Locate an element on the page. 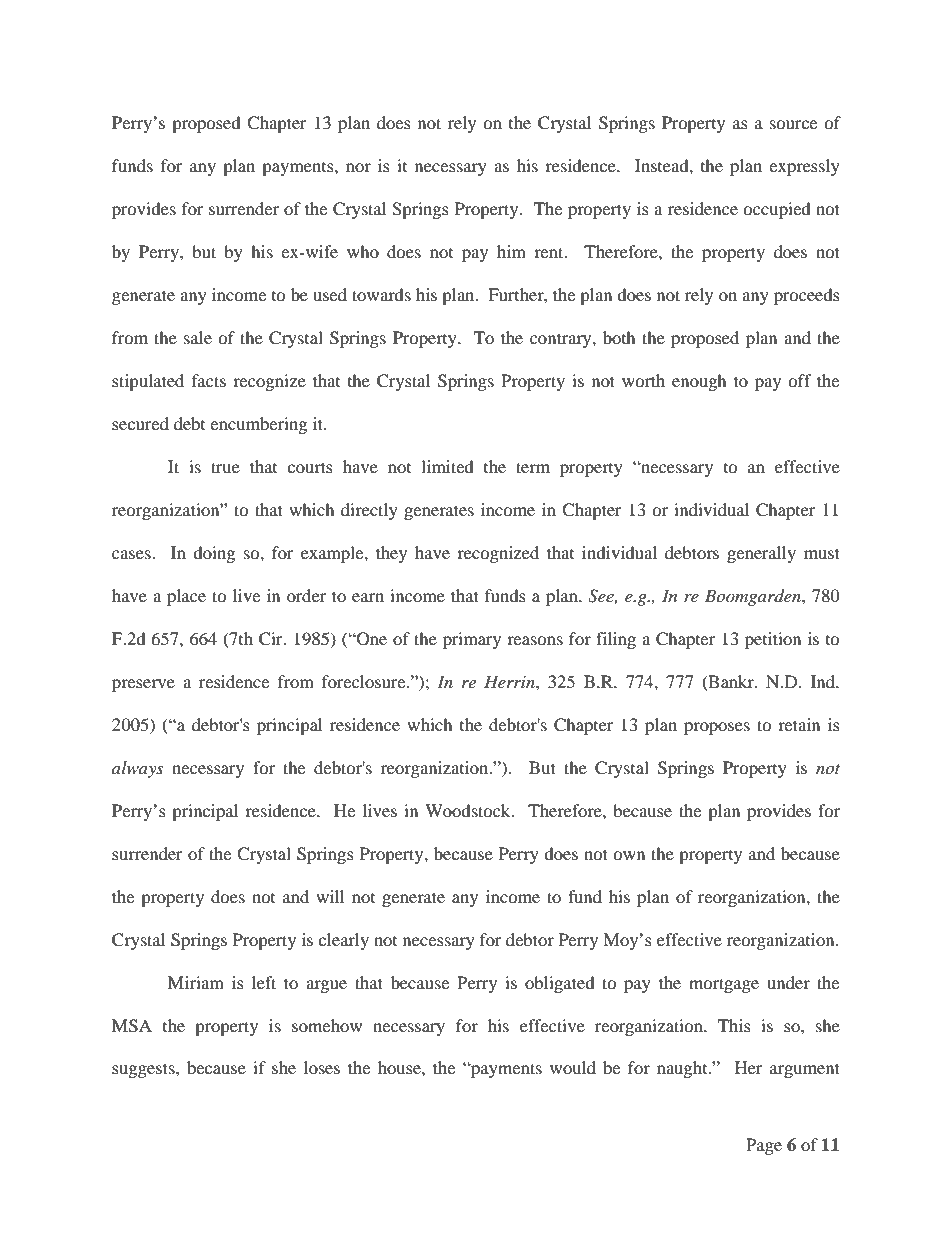  expressly is located at coordinates (804, 167).
